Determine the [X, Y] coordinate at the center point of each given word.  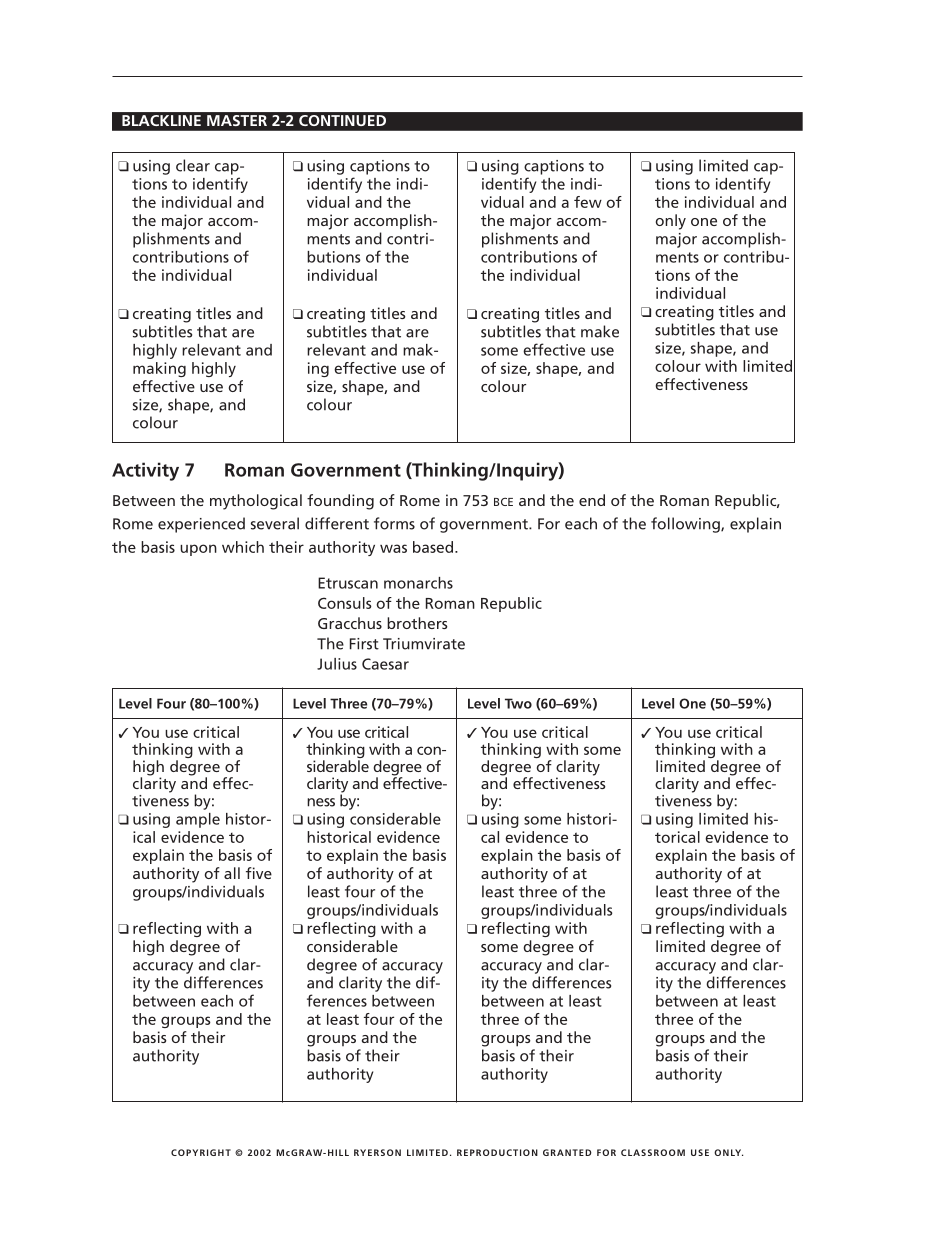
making [159, 369]
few [588, 202]
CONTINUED [342, 120]
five [259, 873]
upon [198, 550]
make [600, 331]
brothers [417, 623]
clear [193, 165]
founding [340, 502]
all [232, 873]
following [686, 525]
